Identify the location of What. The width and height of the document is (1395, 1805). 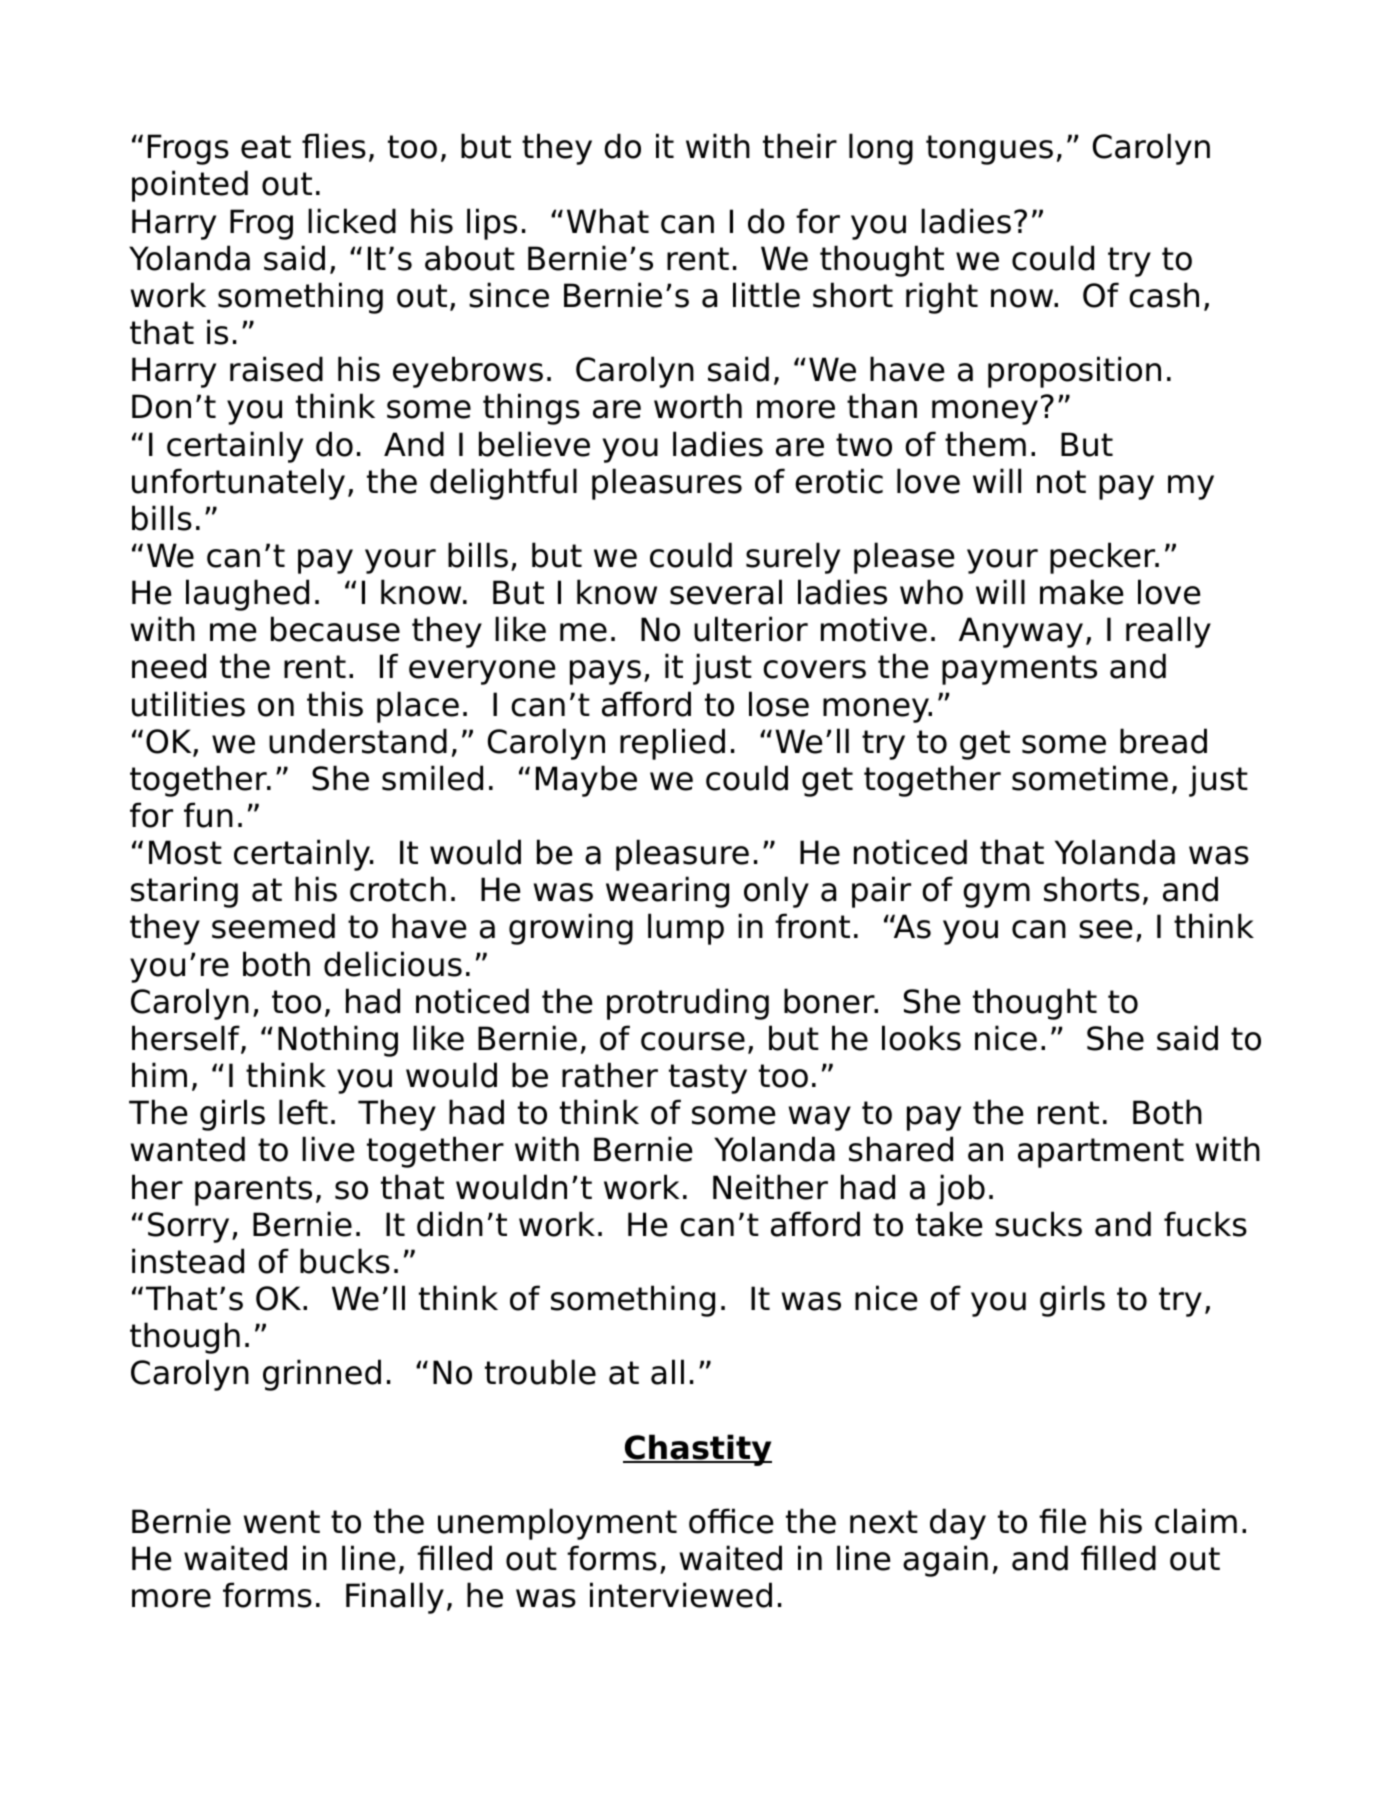
(608, 221).
